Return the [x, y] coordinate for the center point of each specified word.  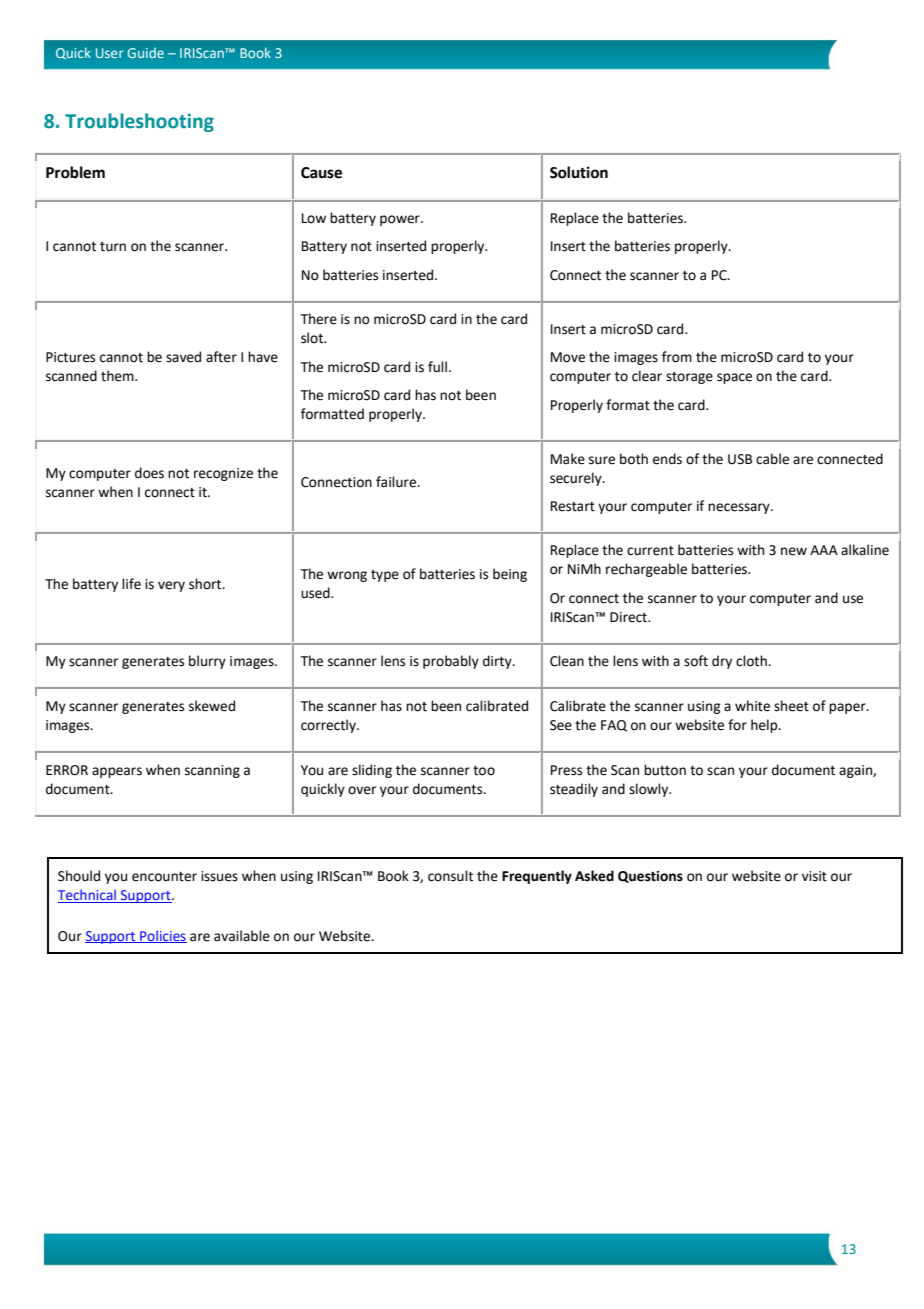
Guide [145, 53]
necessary [740, 508]
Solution [579, 172]
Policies [162, 936]
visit [814, 876]
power [401, 220]
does [149, 473]
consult [450, 876]
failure [397, 482]
